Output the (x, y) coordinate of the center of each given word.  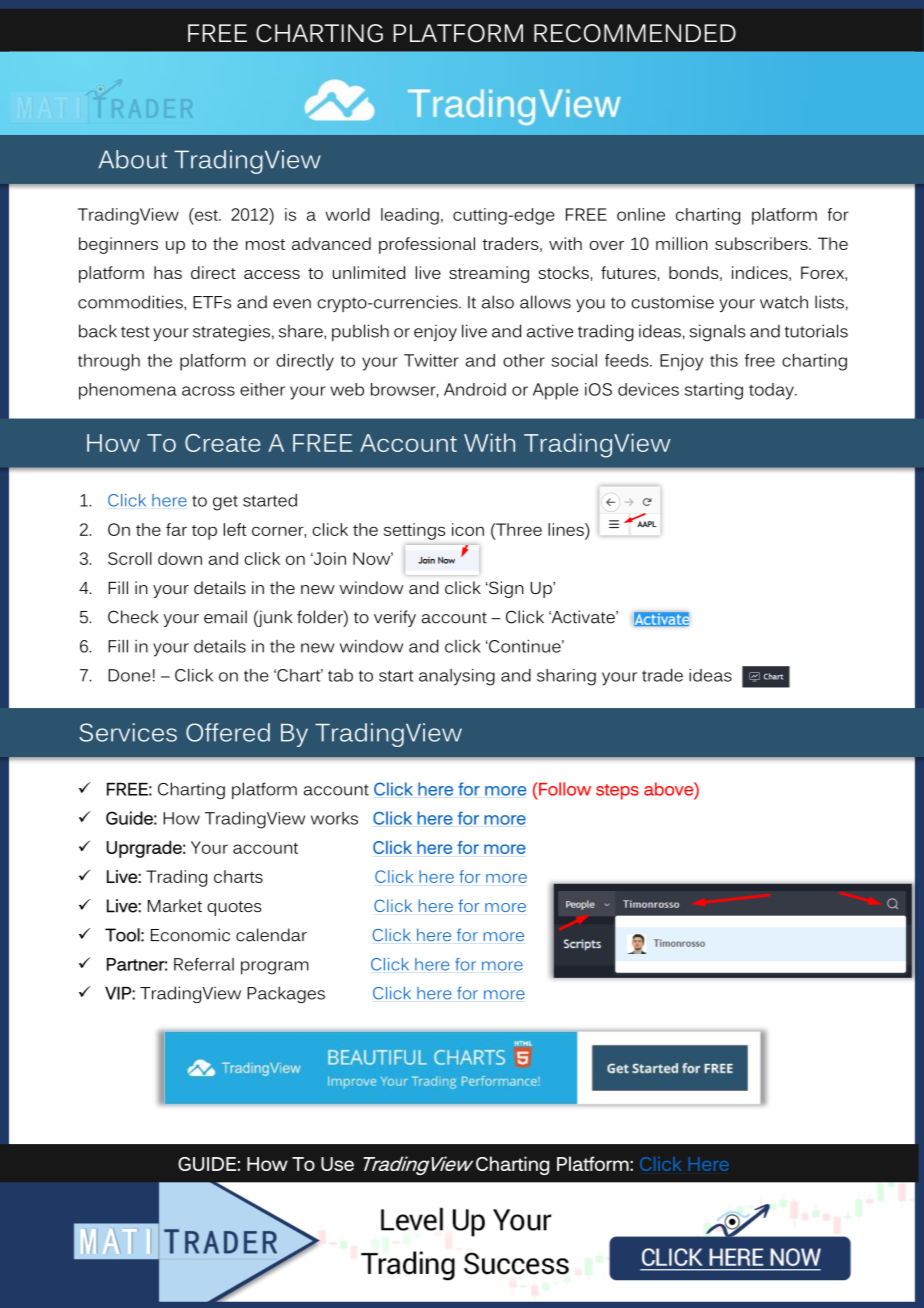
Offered (228, 732)
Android (475, 389)
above (669, 789)
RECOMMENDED (635, 33)
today (772, 391)
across (208, 391)
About (132, 159)
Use (337, 1164)
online (641, 214)
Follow (564, 789)
